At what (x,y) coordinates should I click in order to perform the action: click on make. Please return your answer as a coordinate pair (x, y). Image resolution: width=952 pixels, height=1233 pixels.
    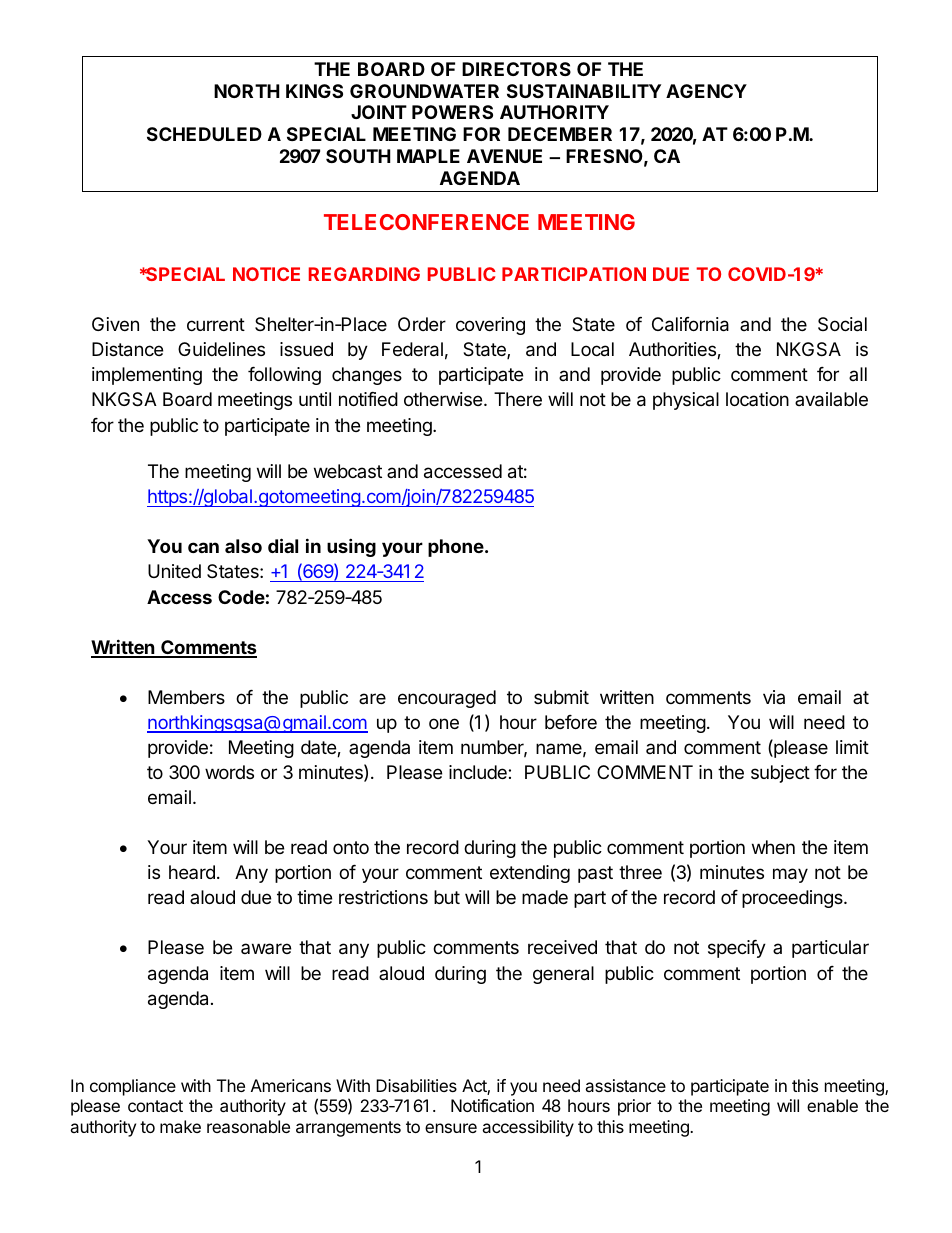
    Looking at the image, I should click on (180, 1126).
